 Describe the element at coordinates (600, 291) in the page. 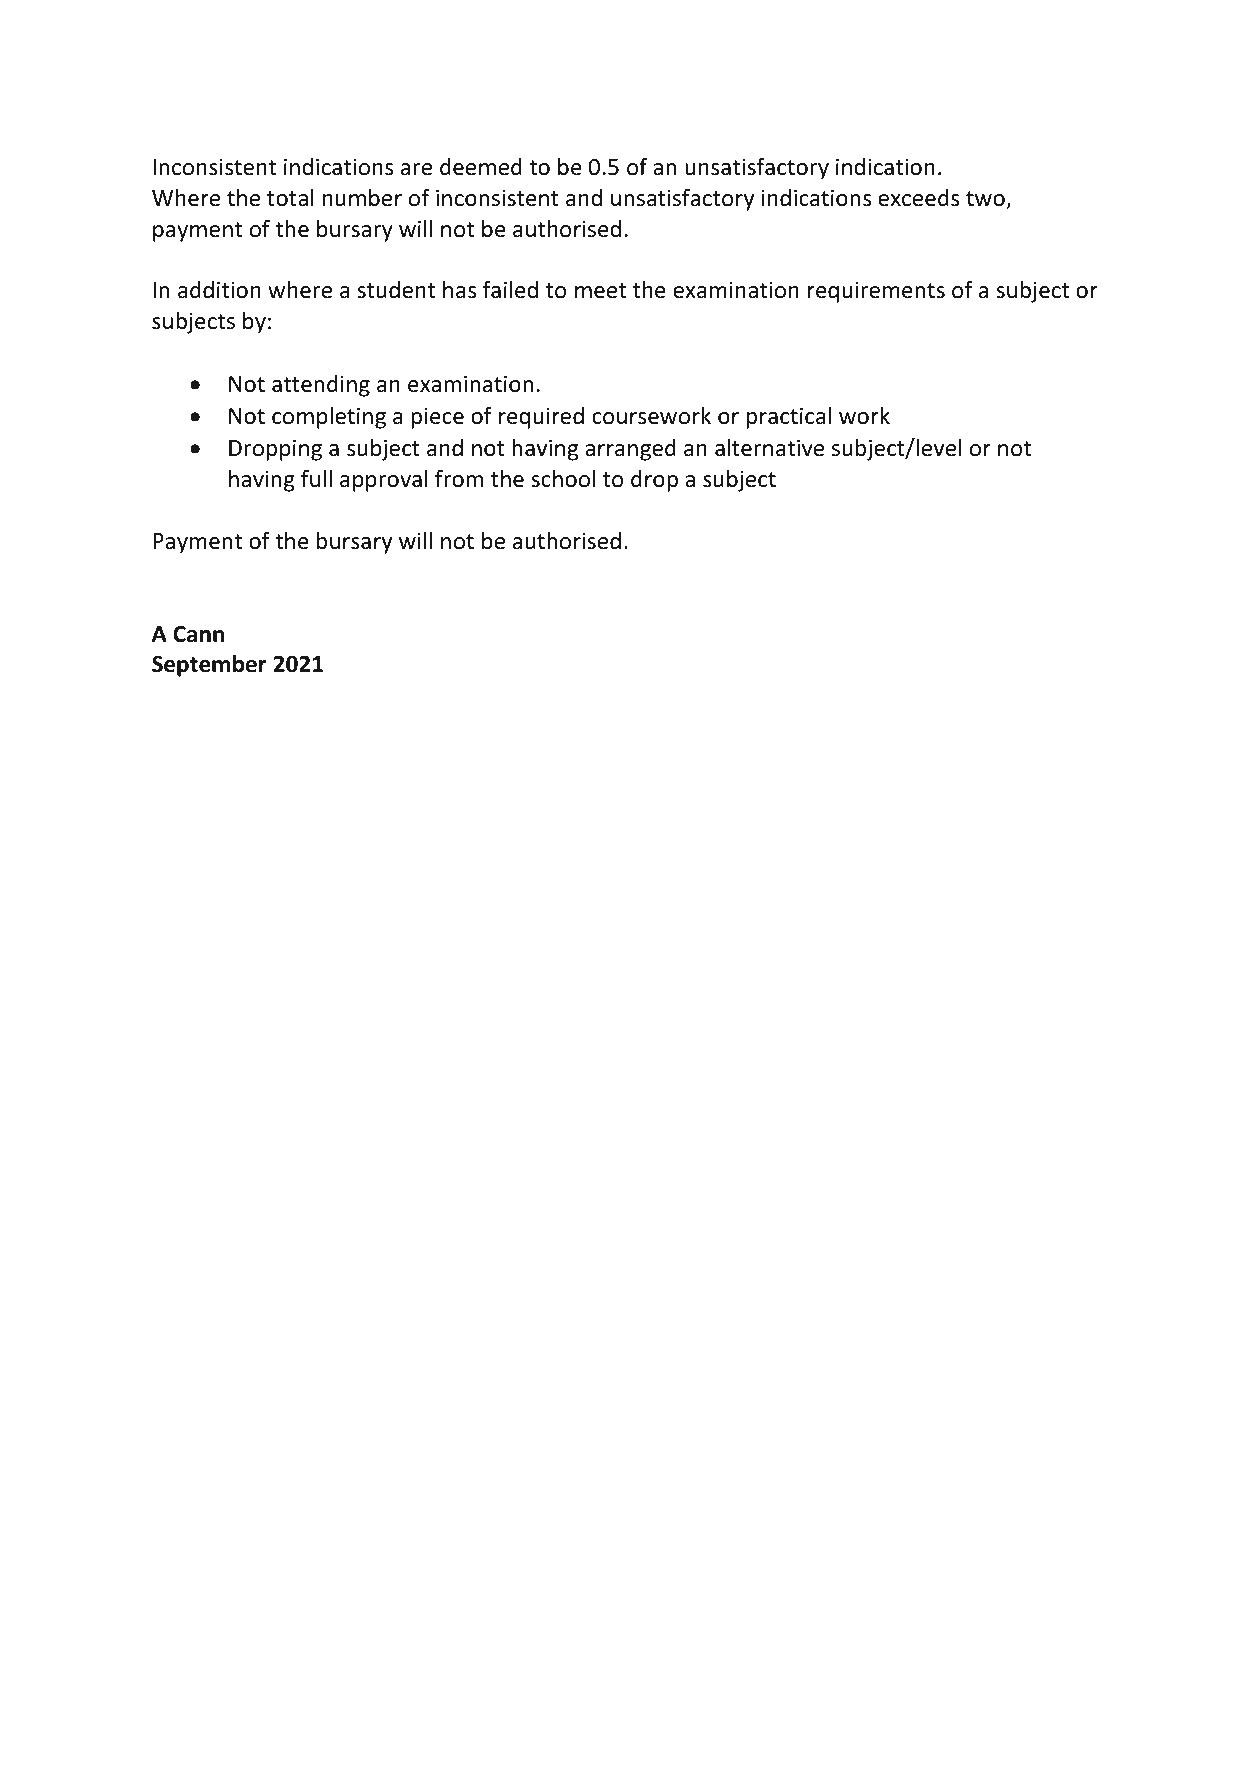

I see `meet` at that location.
